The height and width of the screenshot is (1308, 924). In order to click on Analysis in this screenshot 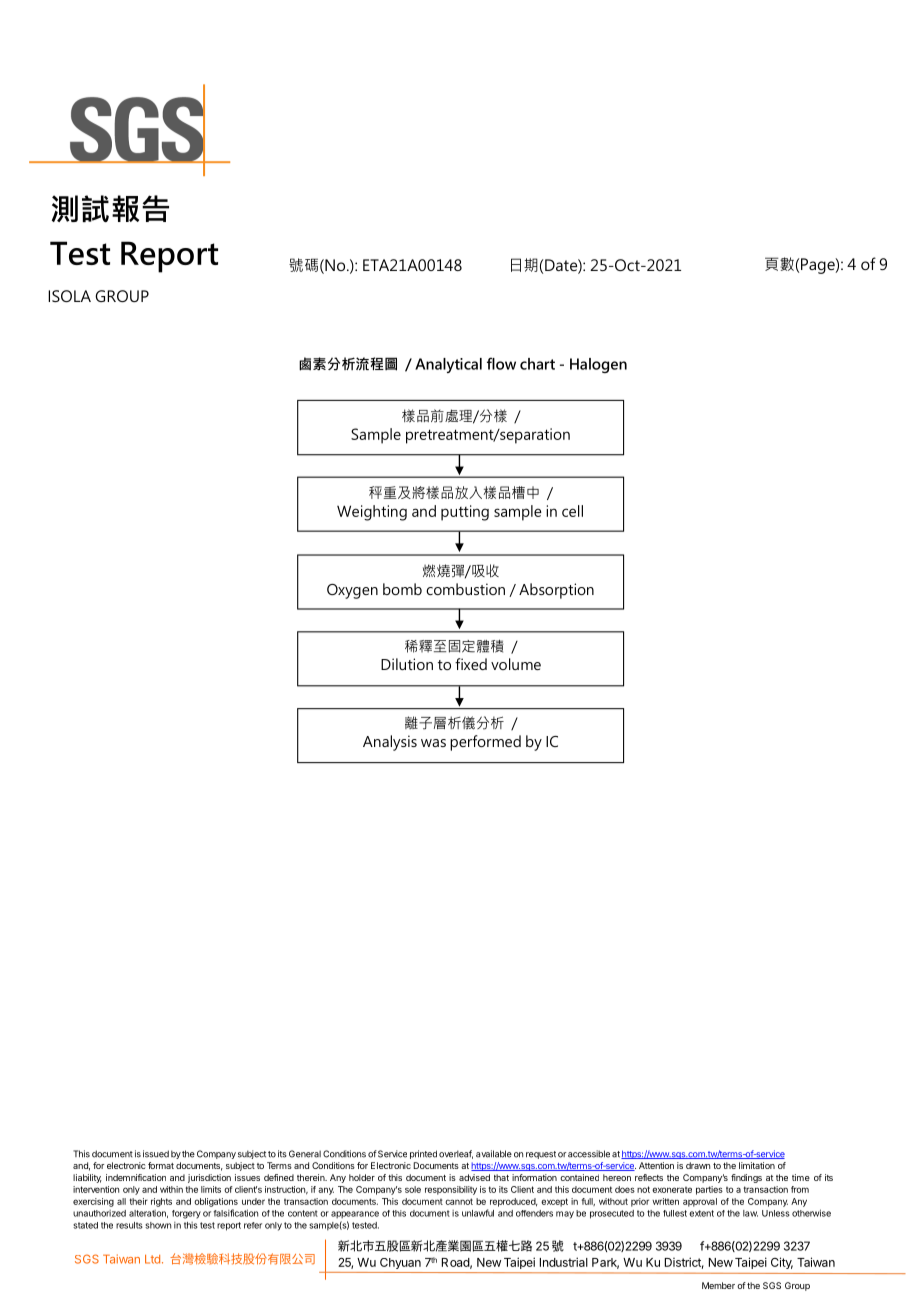, I will do `click(390, 743)`.
